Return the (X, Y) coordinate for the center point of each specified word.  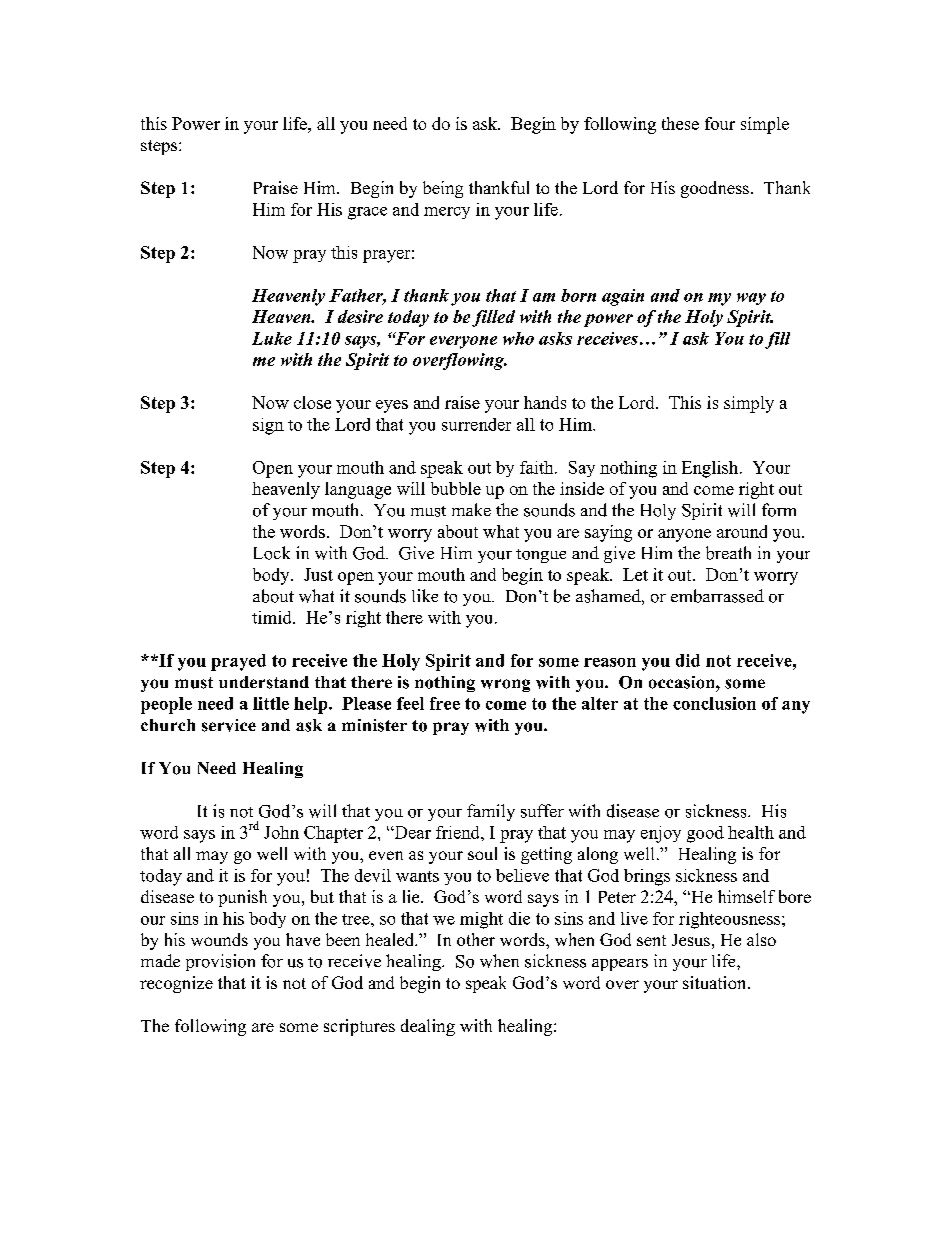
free (445, 703)
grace (367, 213)
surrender (476, 424)
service (229, 725)
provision (220, 962)
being (443, 189)
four (720, 123)
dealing (428, 1027)
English (711, 469)
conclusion (714, 703)
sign (268, 426)
